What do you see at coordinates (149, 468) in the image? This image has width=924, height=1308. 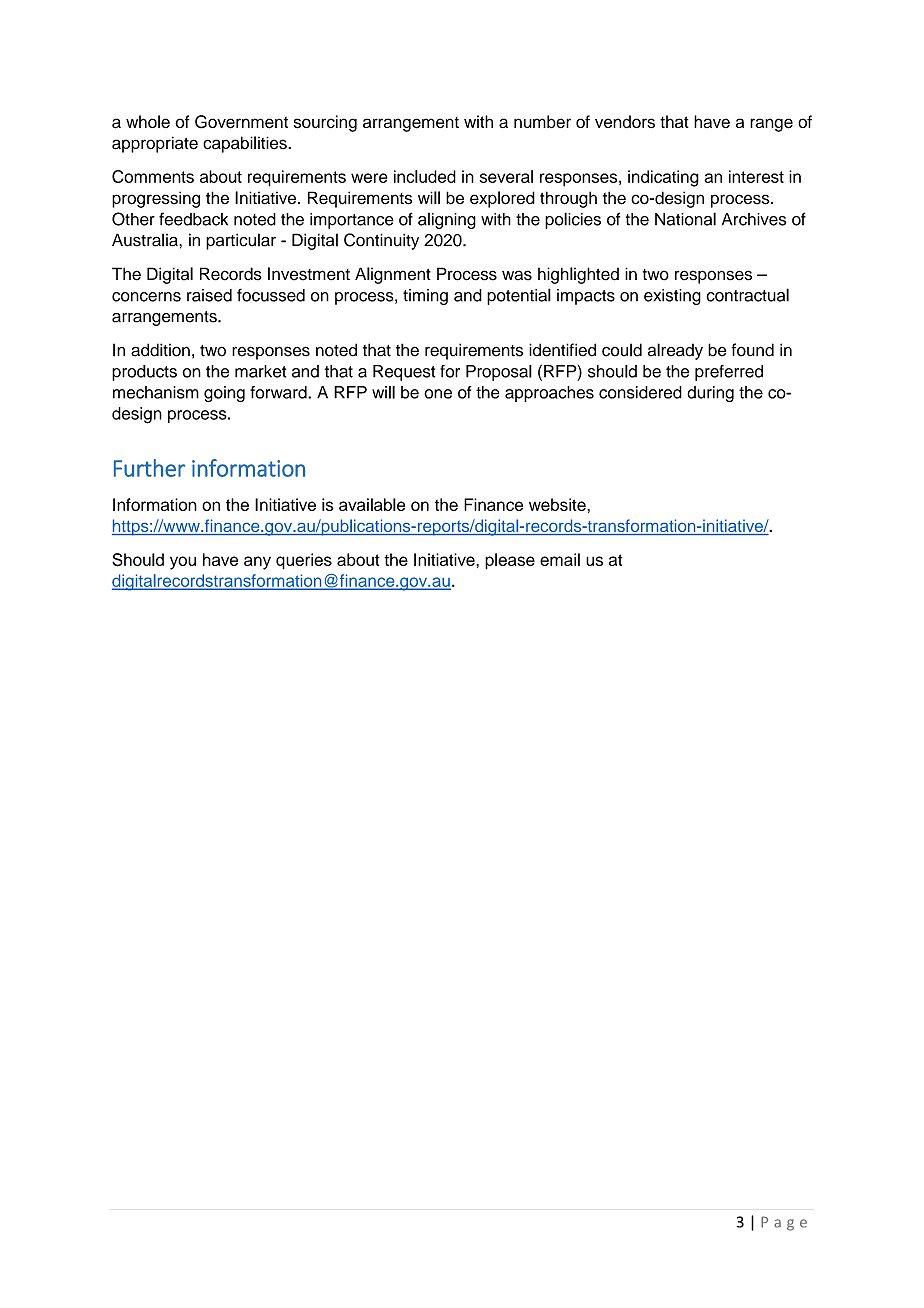 I see `Further` at bounding box center [149, 468].
